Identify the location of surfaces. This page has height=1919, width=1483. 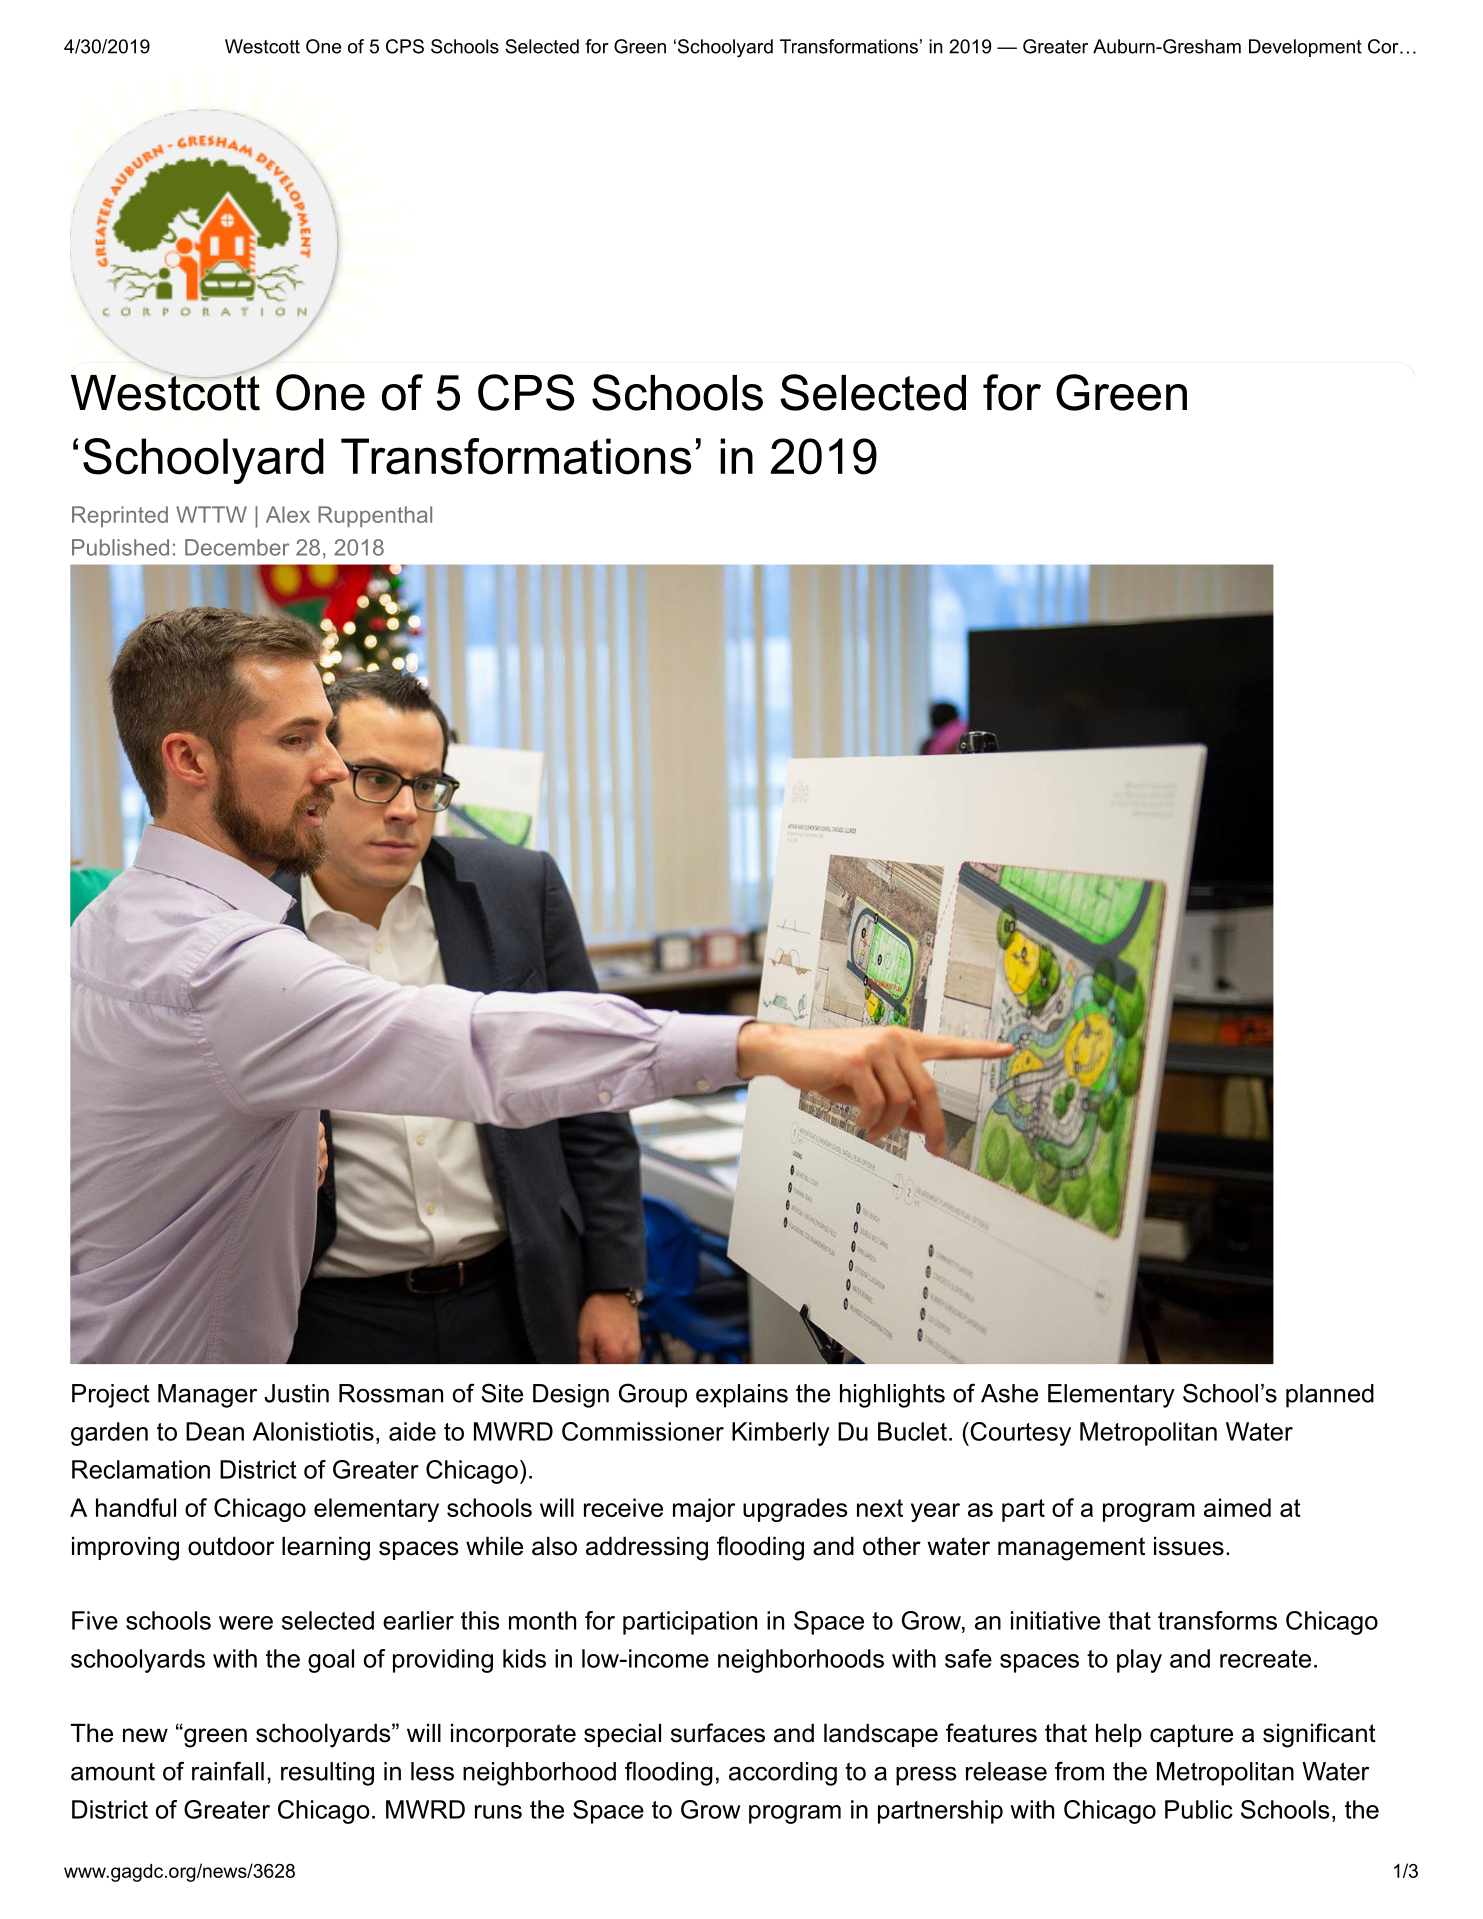
(718, 1733).
